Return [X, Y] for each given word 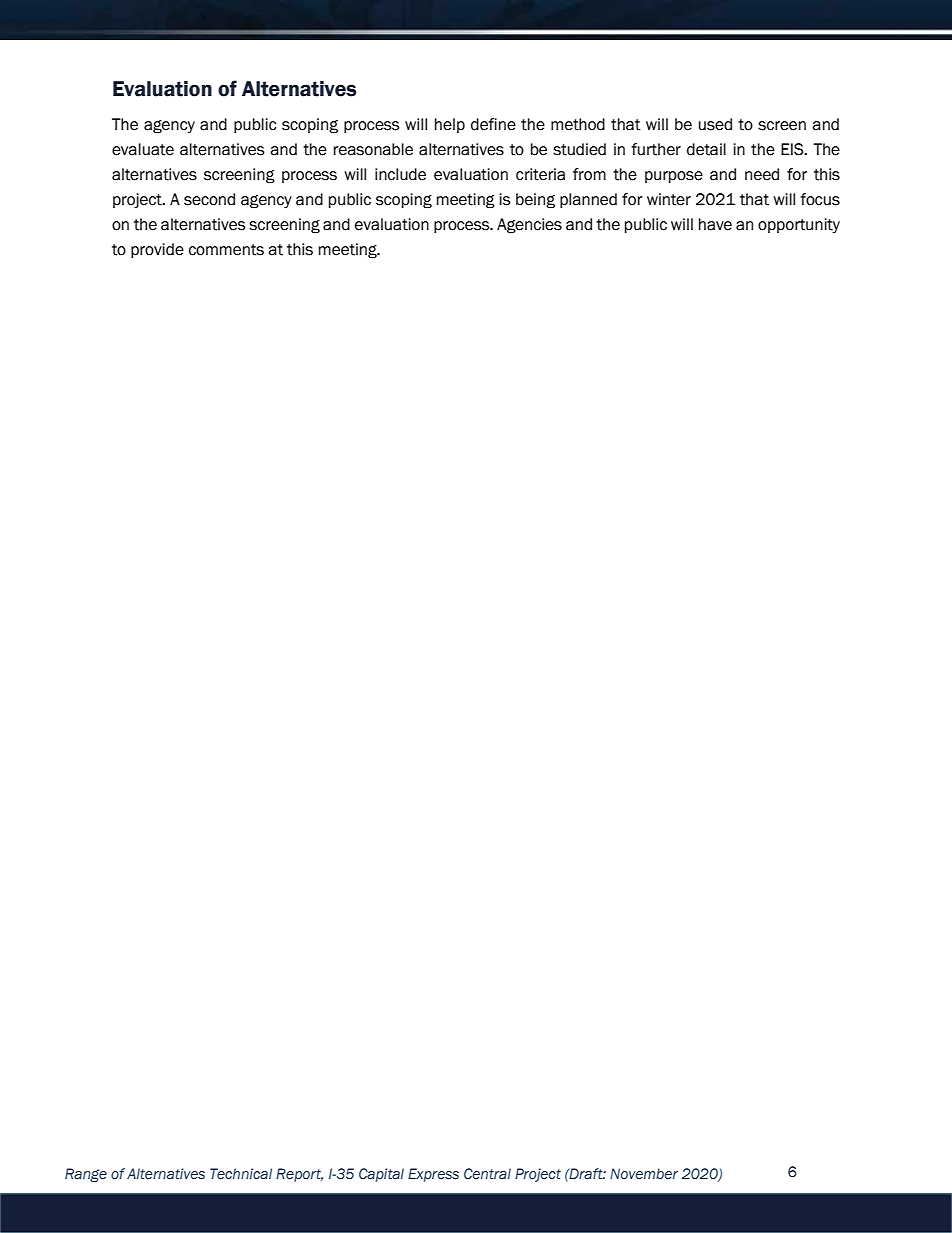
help [450, 125]
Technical [241, 1173]
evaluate [143, 149]
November [644, 1173]
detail [706, 149]
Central [487, 1173]
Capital [381, 1175]
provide [157, 250]
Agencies [529, 226]
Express [433, 1175]
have [715, 224]
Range [86, 1175]
